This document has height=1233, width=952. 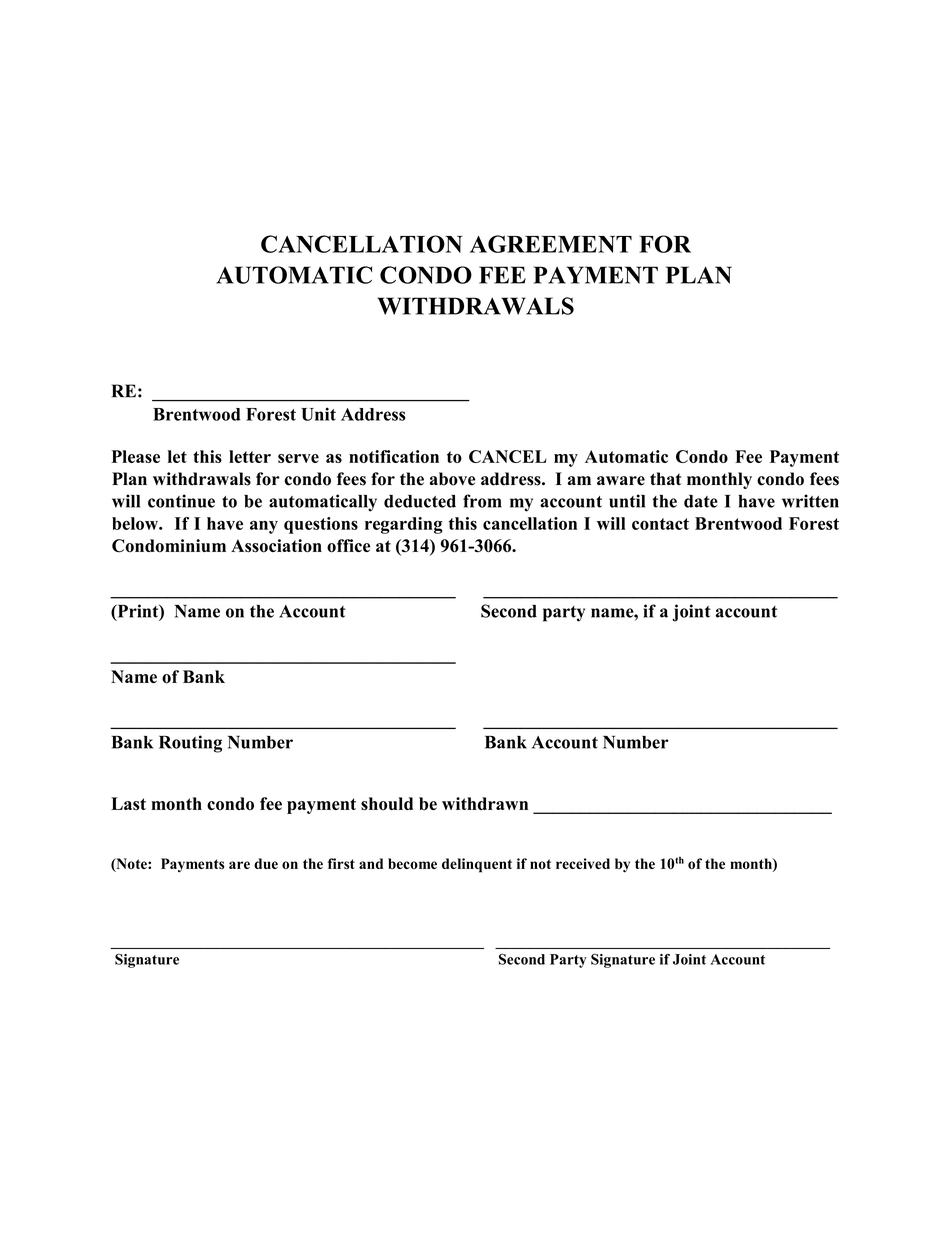 I want to click on Association, so click(x=276, y=546).
